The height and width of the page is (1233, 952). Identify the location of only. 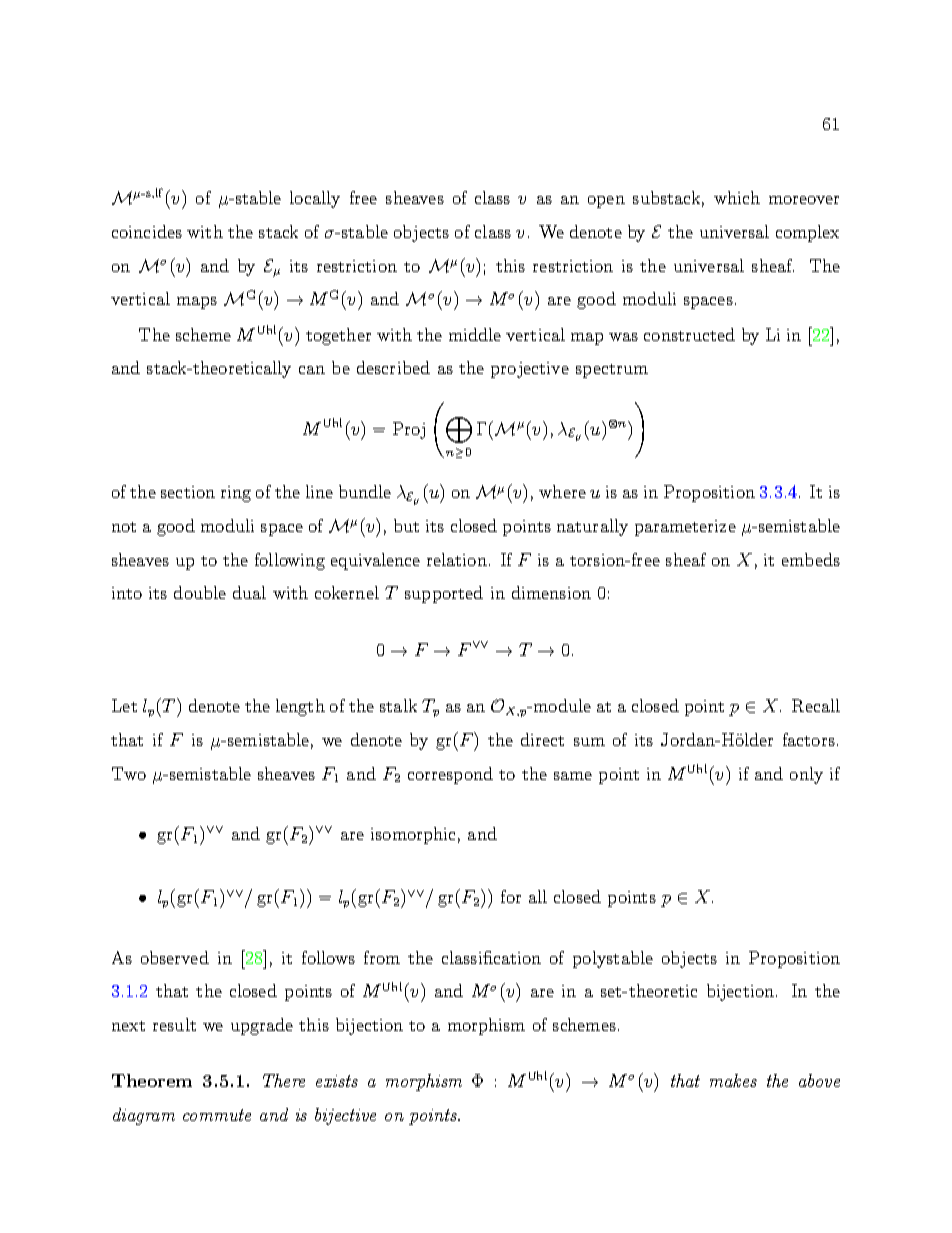
(806, 775).
